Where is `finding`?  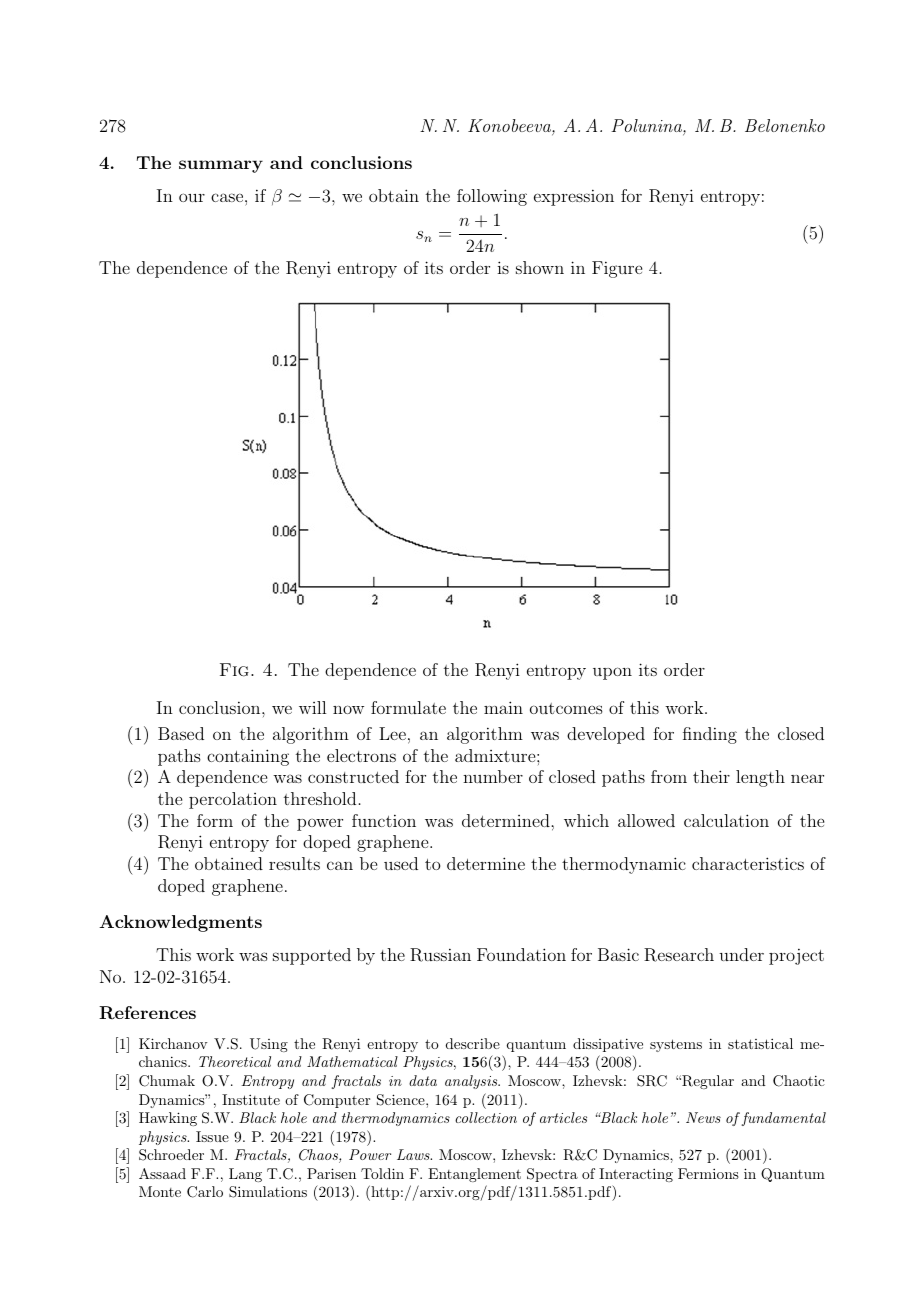 finding is located at coordinates (710, 735).
